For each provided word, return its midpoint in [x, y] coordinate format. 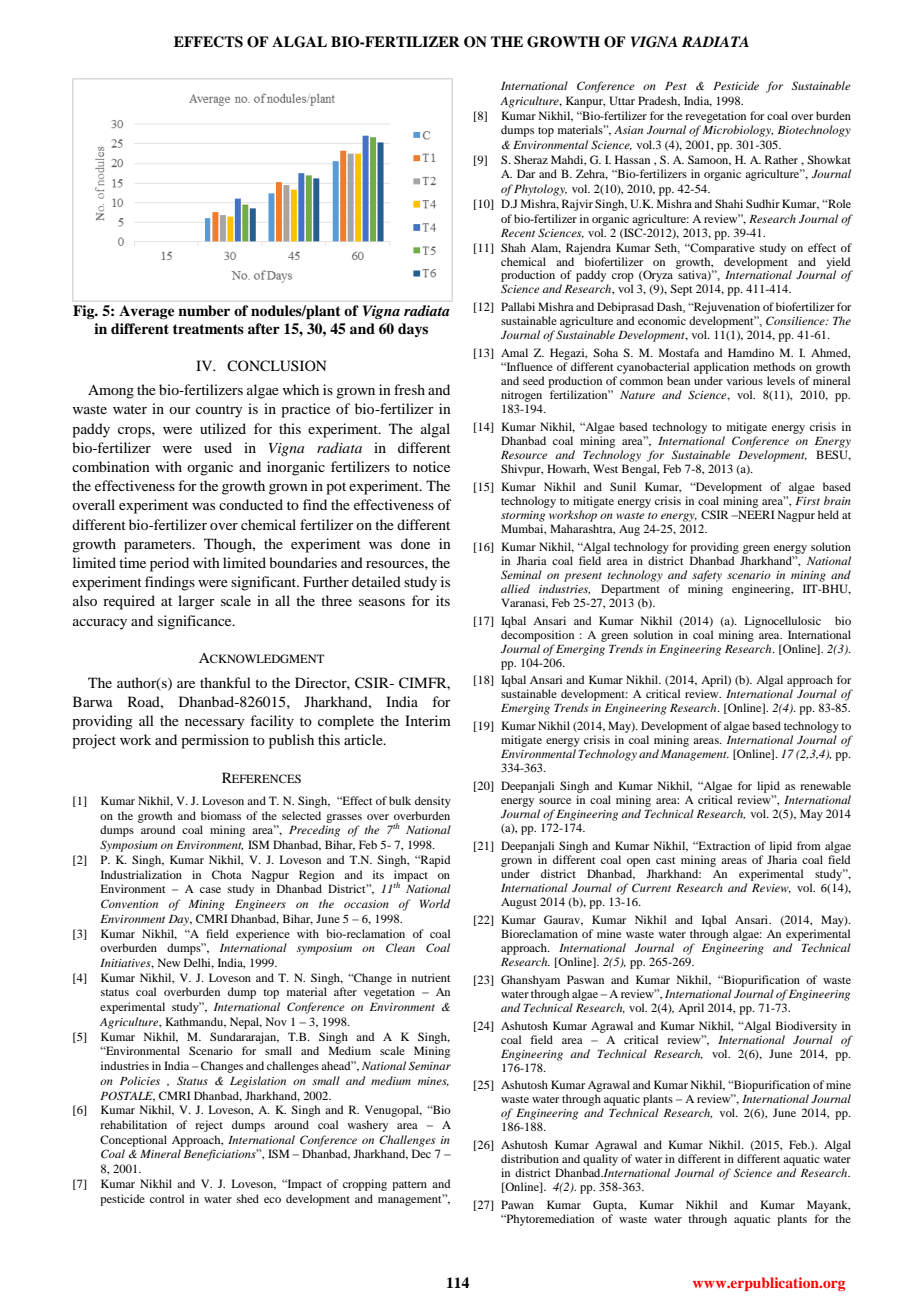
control [167, 1198]
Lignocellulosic [783, 622]
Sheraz [531, 159]
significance [196, 622]
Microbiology [737, 131]
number [204, 311]
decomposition [537, 636]
